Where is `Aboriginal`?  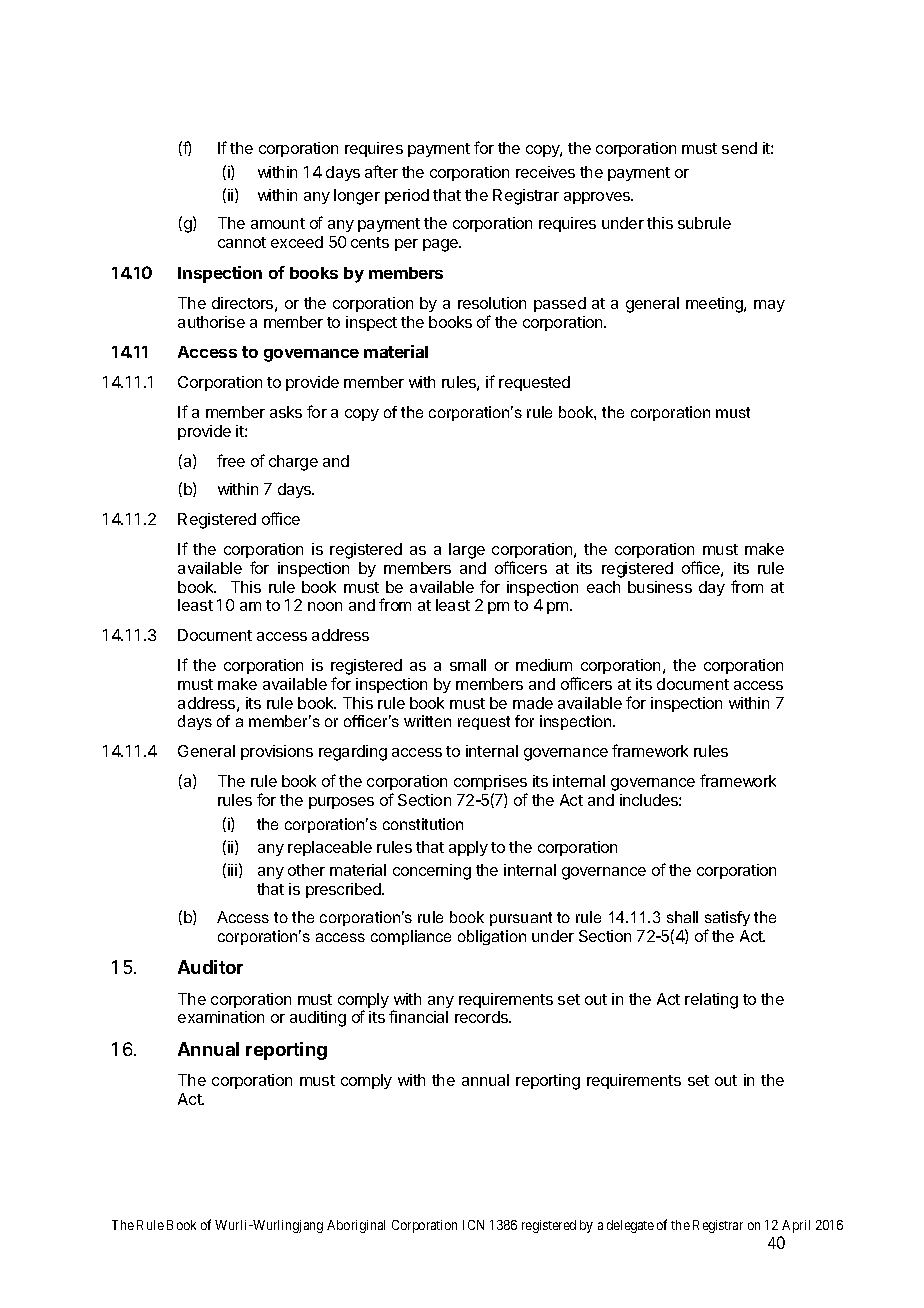 Aboriginal is located at coordinates (356, 1226).
